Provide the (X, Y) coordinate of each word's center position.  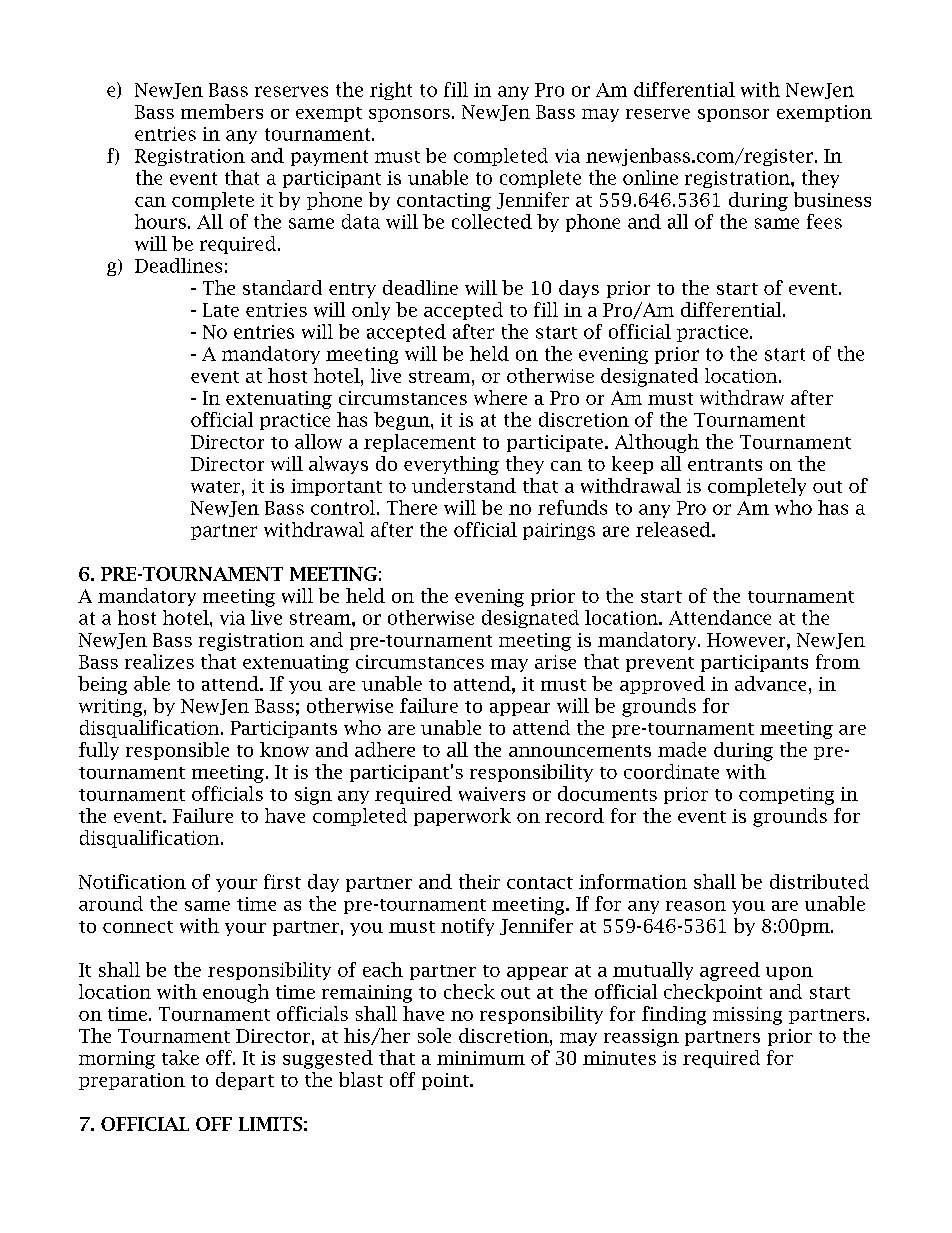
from (838, 661)
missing (747, 1016)
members (222, 111)
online (650, 177)
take (180, 1057)
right (391, 91)
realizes (159, 661)
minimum (481, 1058)
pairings (559, 531)
